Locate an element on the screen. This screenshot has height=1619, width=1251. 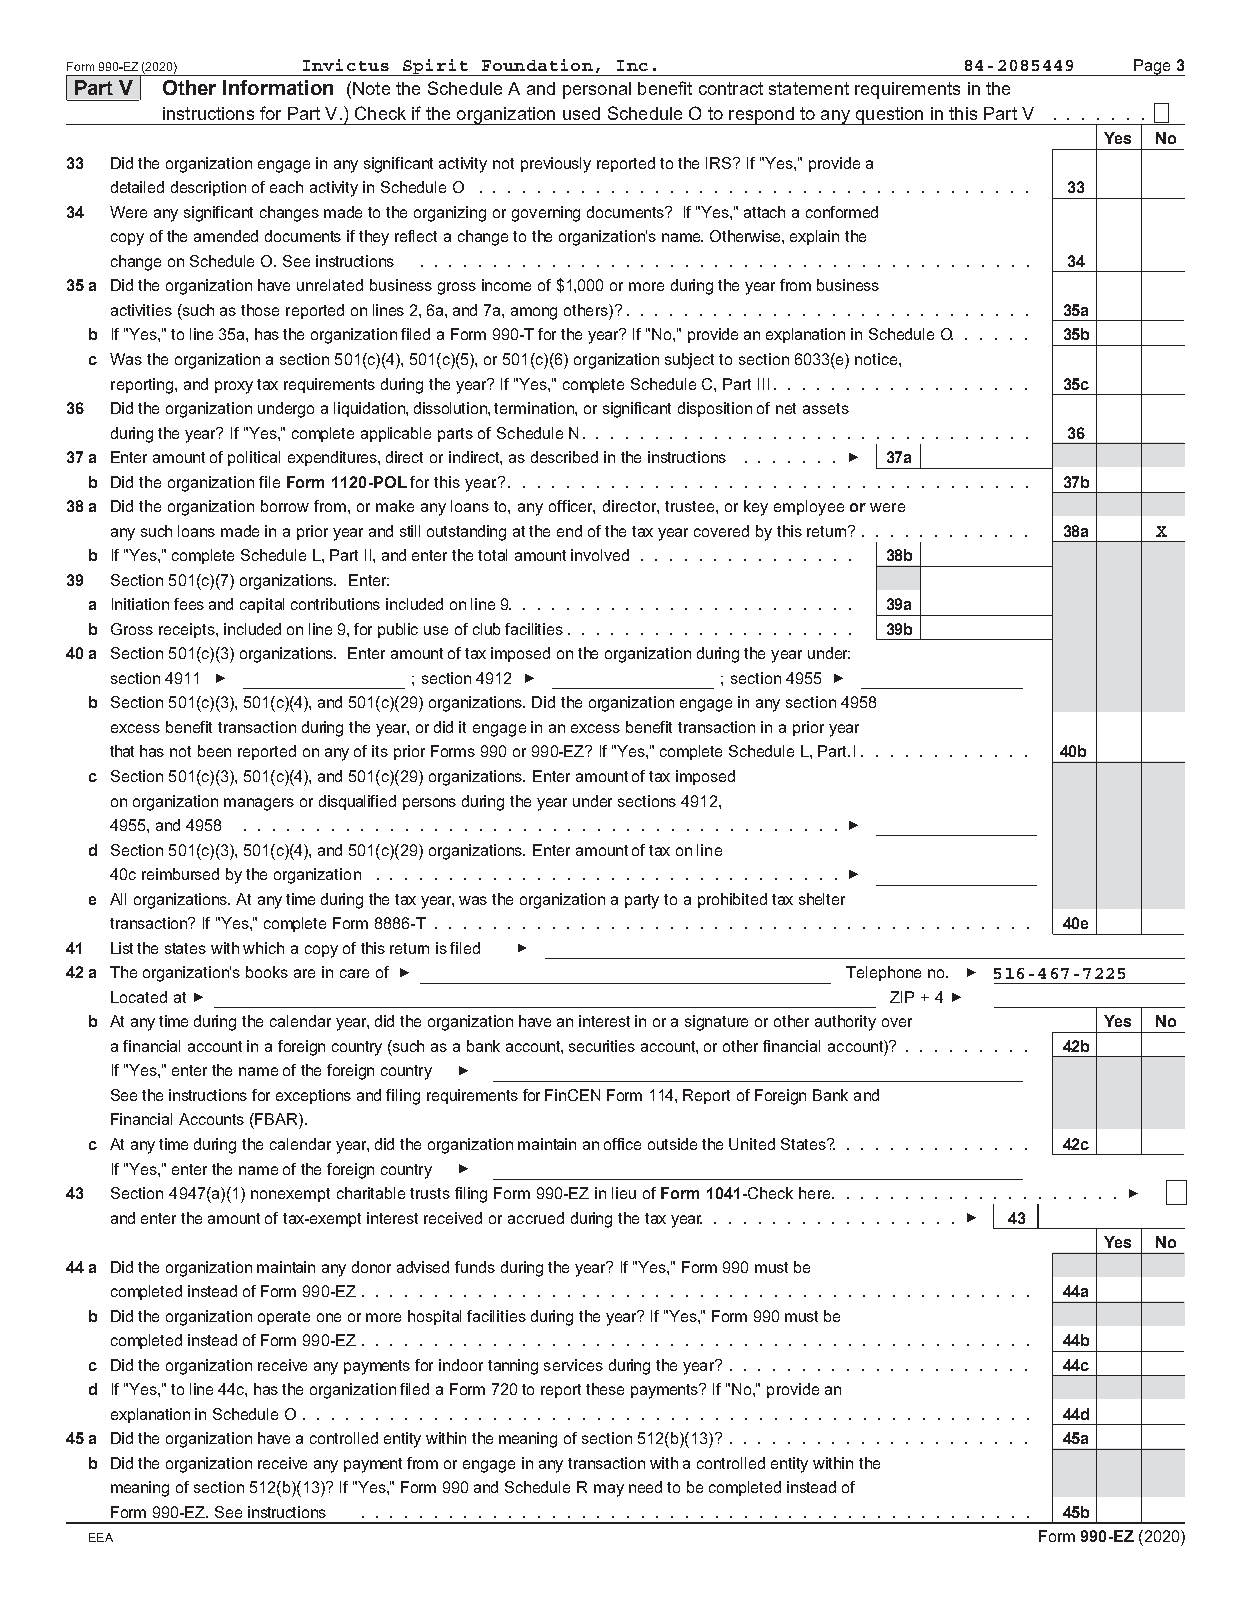
political is located at coordinates (254, 458).
